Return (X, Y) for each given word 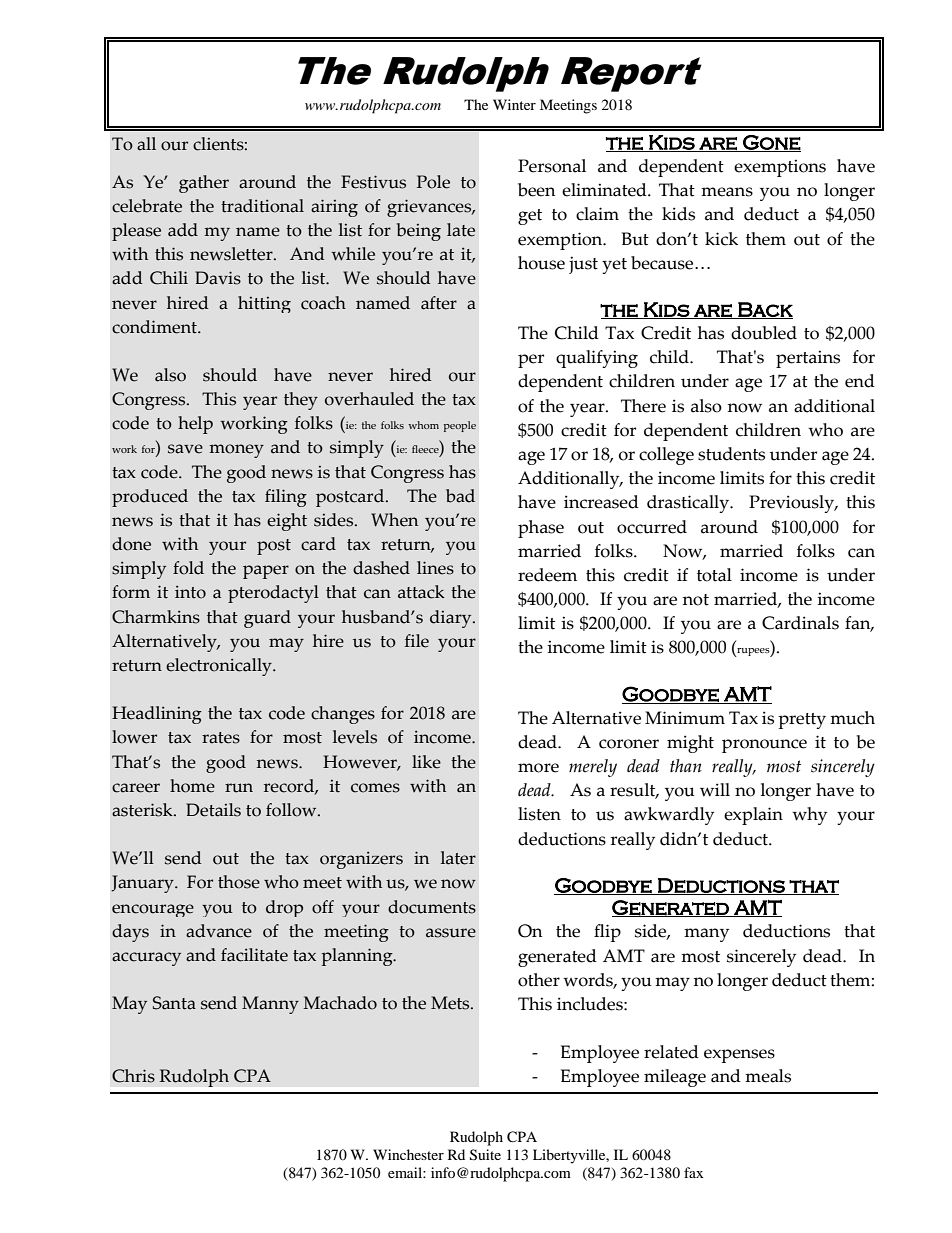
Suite (485, 1155)
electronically (220, 667)
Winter (514, 104)
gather (204, 184)
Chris (133, 1076)
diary (452, 619)
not (696, 600)
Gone (771, 143)
